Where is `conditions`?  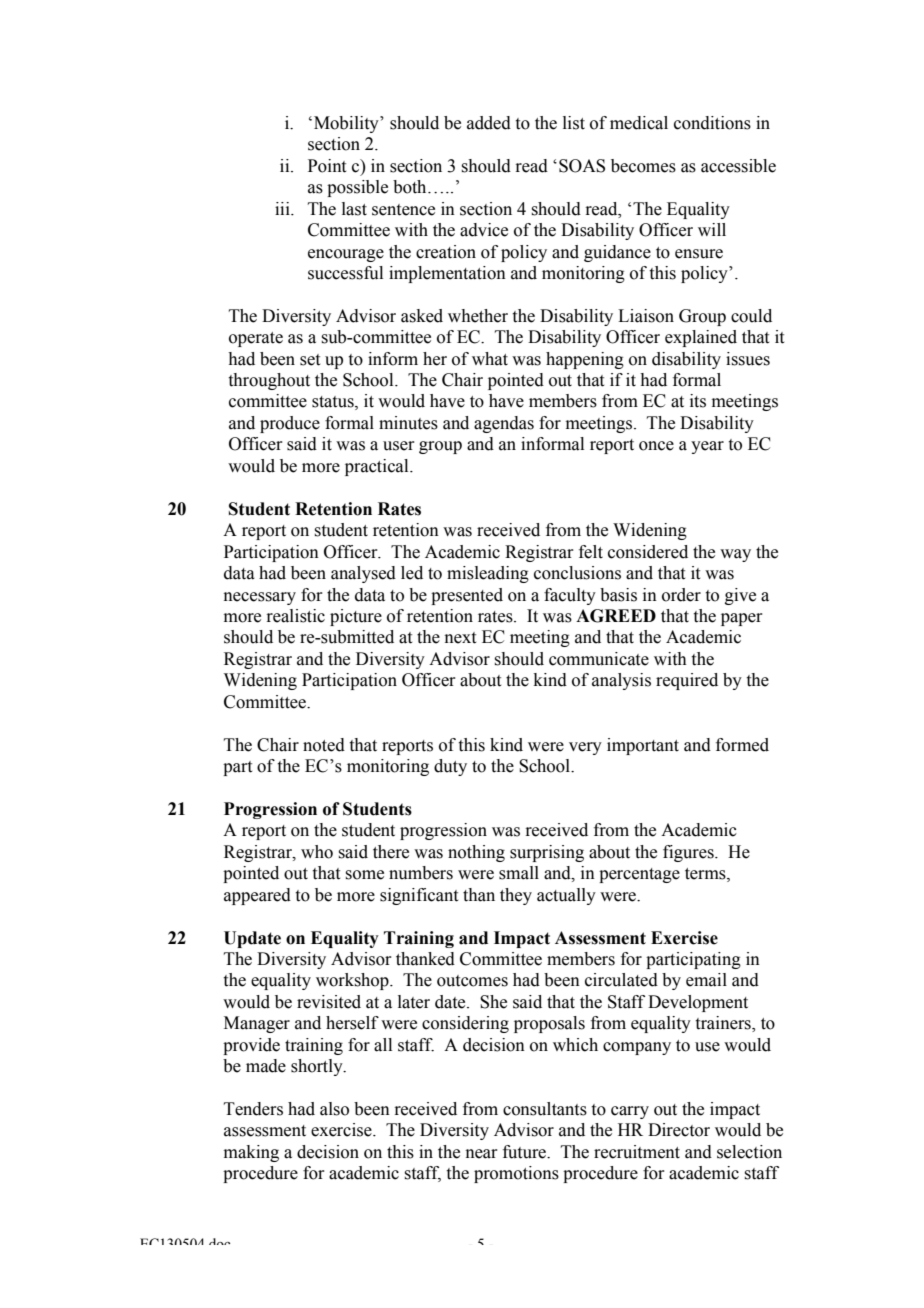
conditions is located at coordinates (712, 123).
